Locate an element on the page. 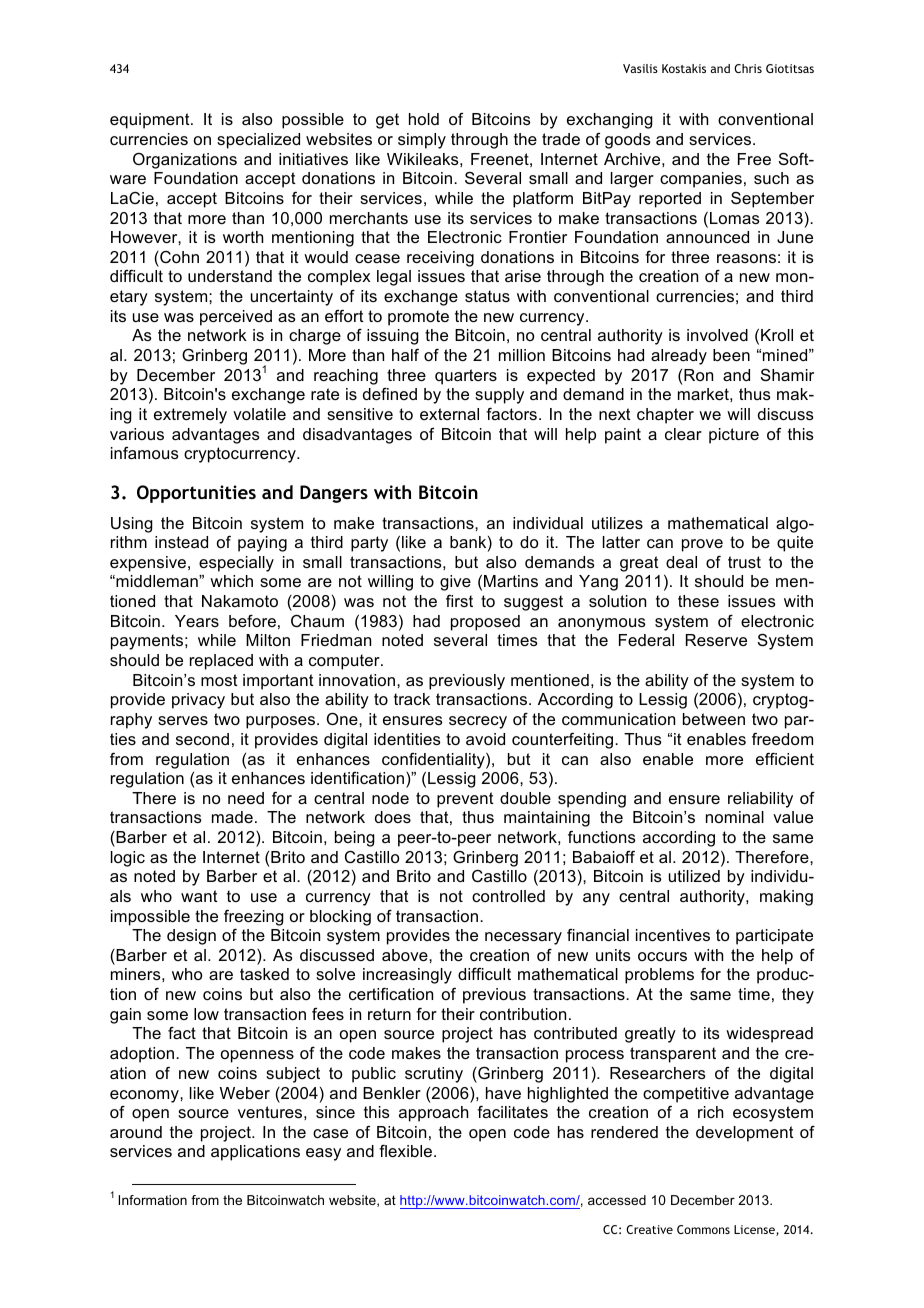 This image has height=1308, width=924. Commons is located at coordinates (703, 1229).
